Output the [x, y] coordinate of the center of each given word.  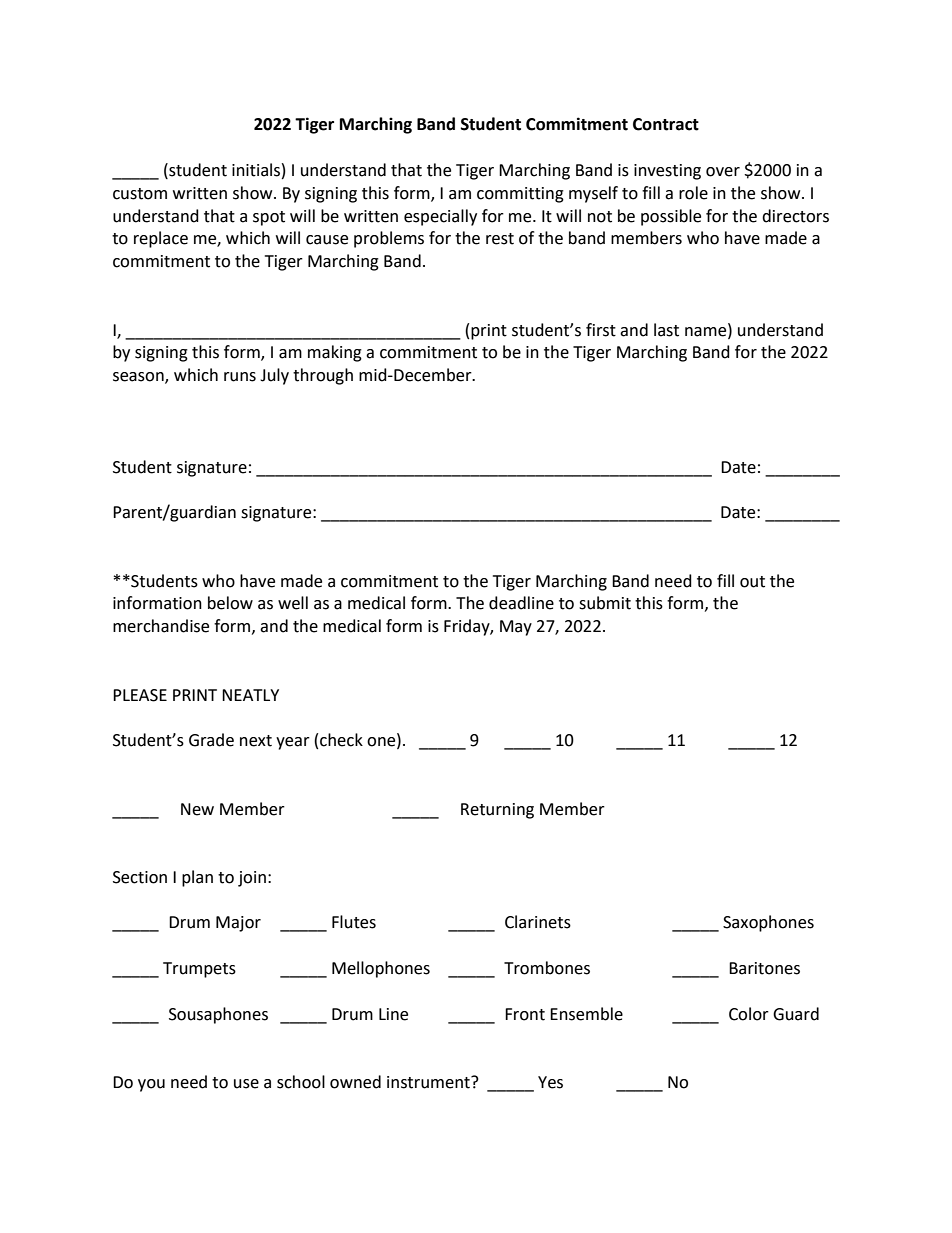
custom [140, 194]
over [723, 172]
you [151, 1085]
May [516, 628]
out [752, 582]
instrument [429, 1082]
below [230, 603]
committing [520, 195]
